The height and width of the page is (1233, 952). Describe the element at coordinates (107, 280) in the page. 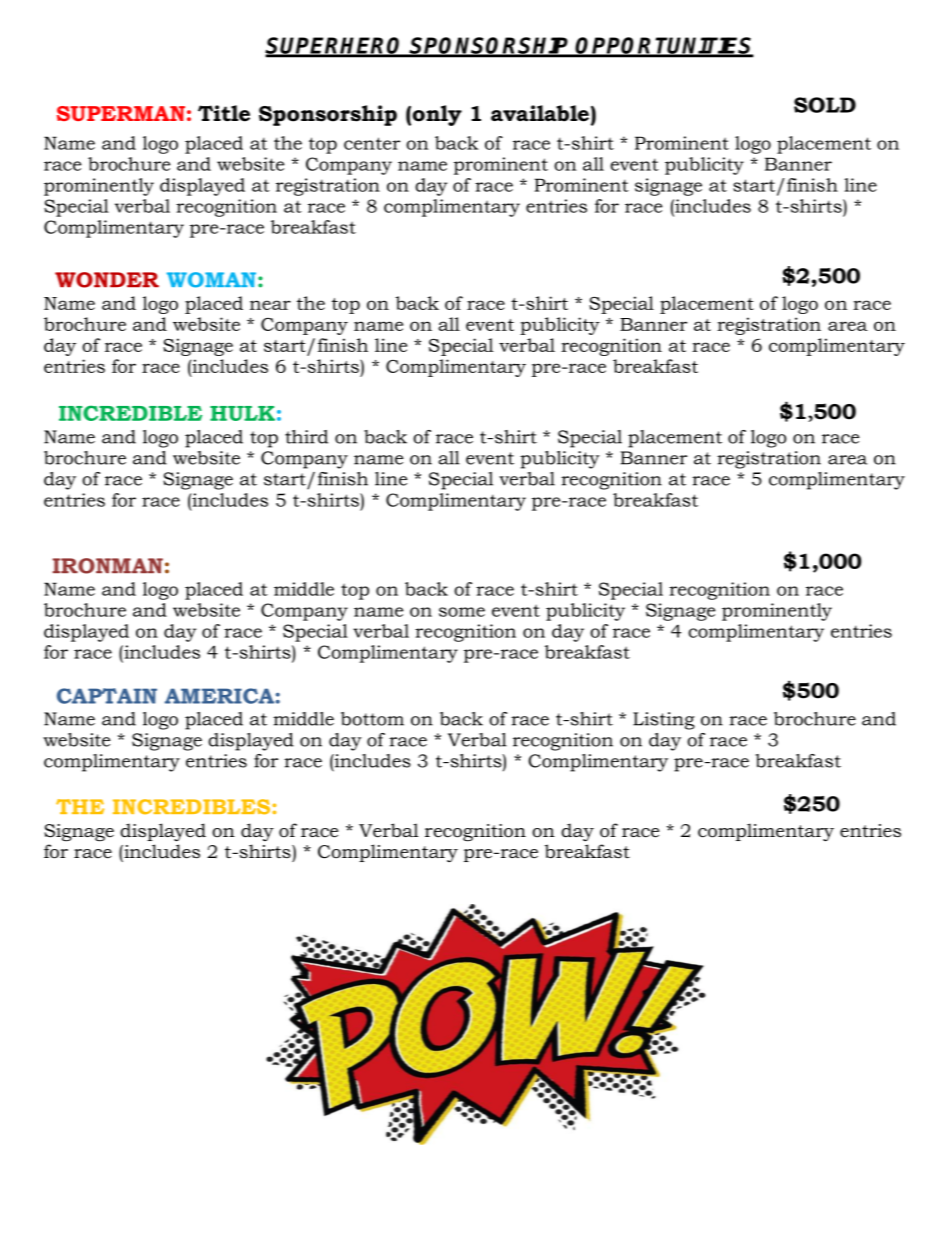

I see `WONDER` at that location.
